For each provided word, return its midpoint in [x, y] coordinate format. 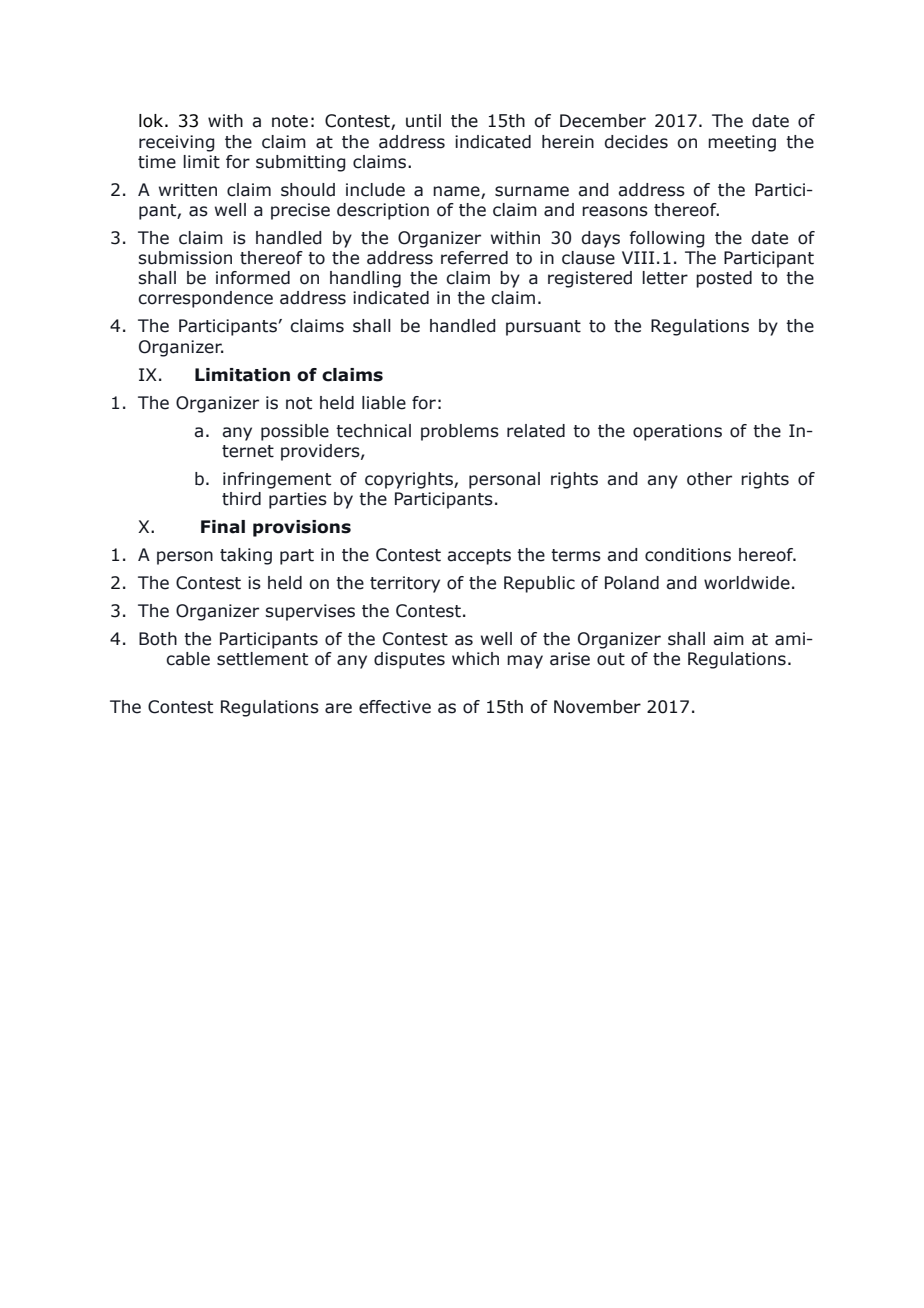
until [423, 121]
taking [246, 556]
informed [253, 278]
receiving [177, 143]
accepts [479, 557]
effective [395, 707]
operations [677, 432]
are [338, 708]
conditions [688, 555]
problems [460, 432]
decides [636, 142]
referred [474, 258]
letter [665, 278]
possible [295, 432]
